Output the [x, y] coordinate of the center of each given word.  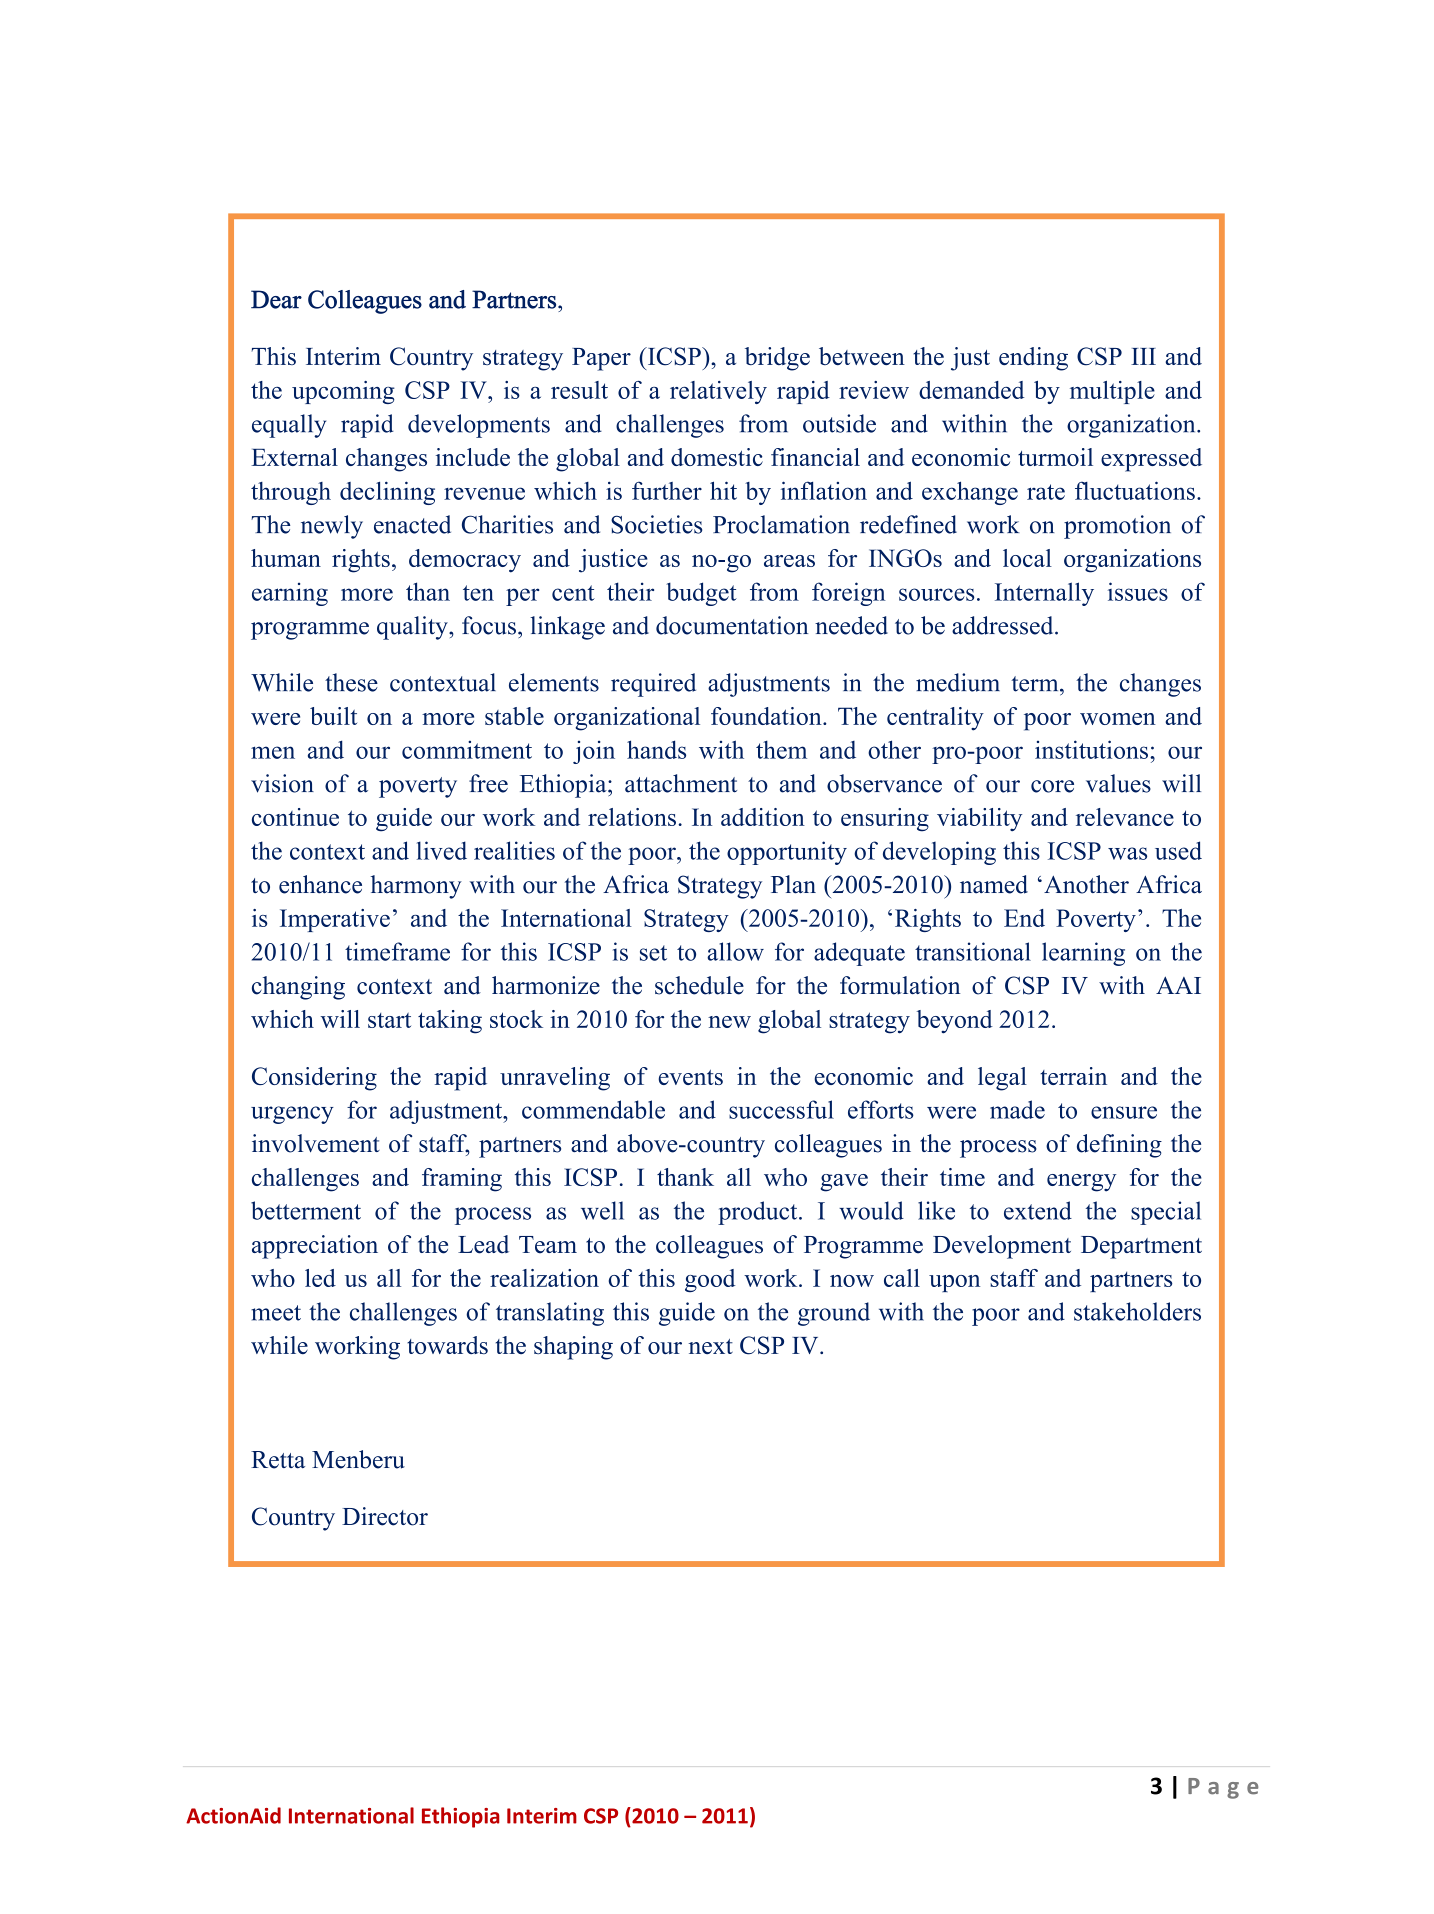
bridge [777, 359]
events [691, 1077]
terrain [1073, 1076]
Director [385, 1516]
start [389, 1020]
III [1143, 356]
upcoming [343, 392]
